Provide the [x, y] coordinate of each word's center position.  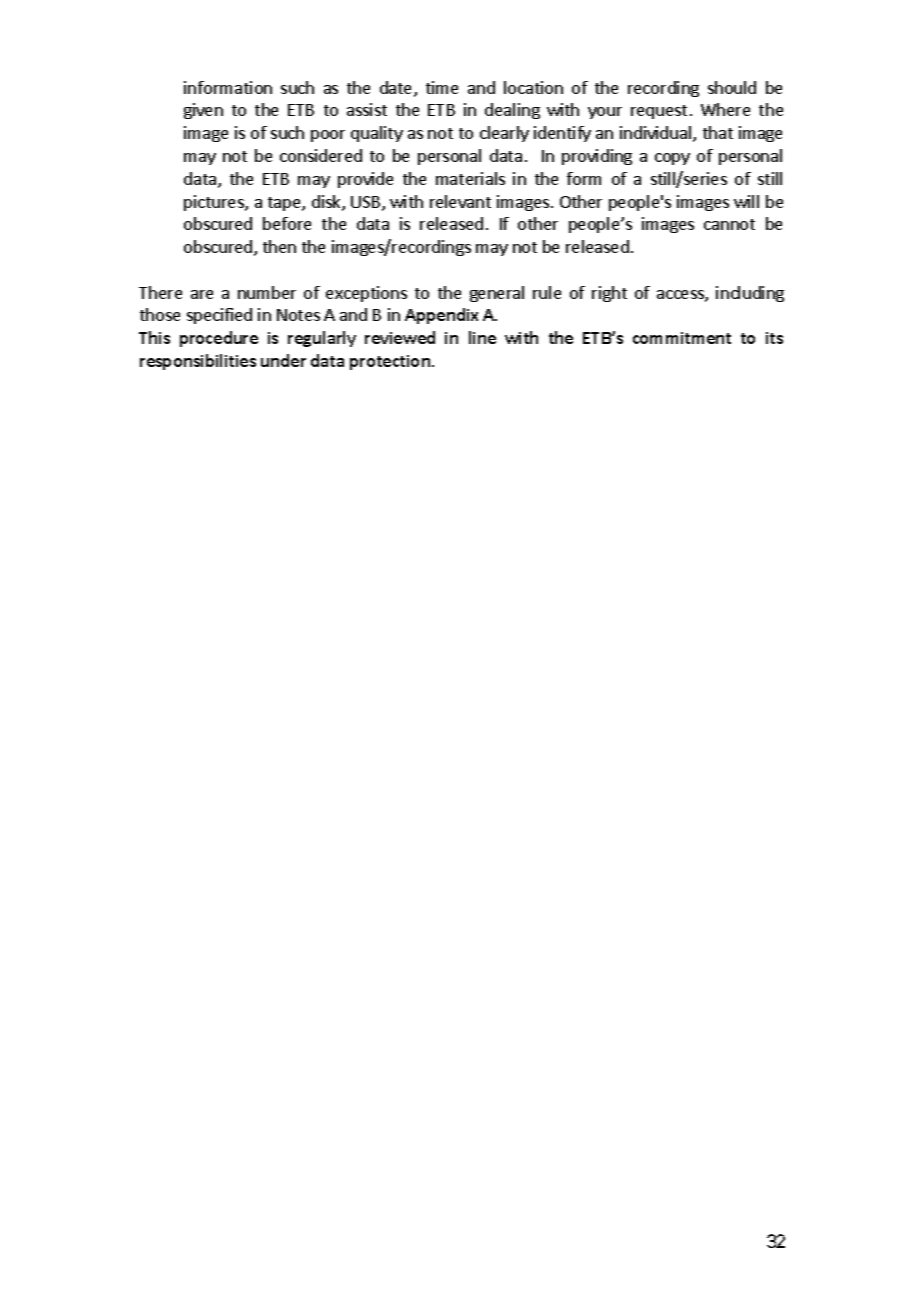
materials [470, 178]
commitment [682, 338]
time [442, 87]
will [746, 201]
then [279, 246]
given [203, 111]
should [732, 87]
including [750, 294]
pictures [215, 203]
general [497, 294]
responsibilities [198, 362]
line [482, 337]
